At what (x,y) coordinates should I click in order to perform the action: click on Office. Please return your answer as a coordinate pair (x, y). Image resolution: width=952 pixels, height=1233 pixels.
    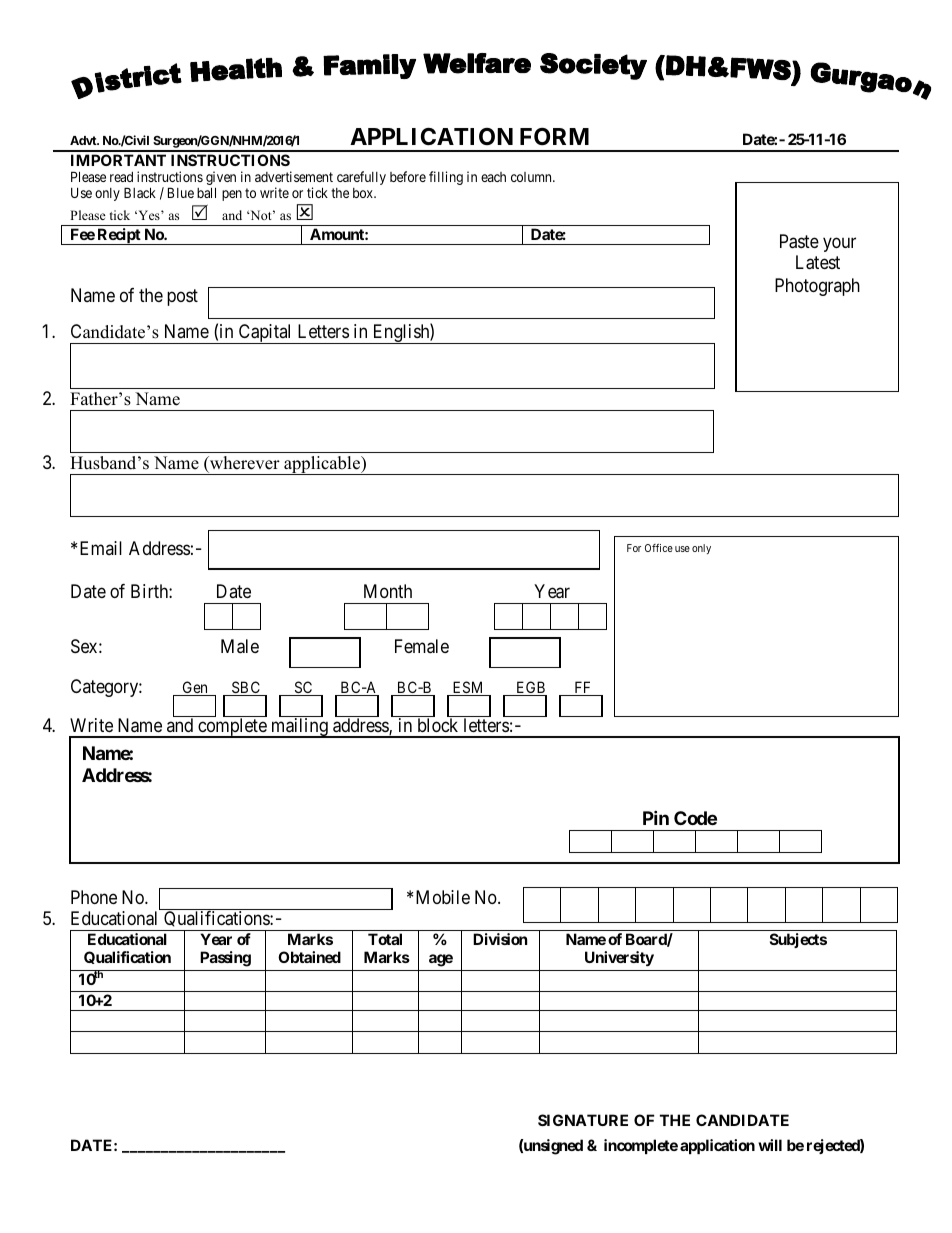
    Looking at the image, I should click on (659, 548).
